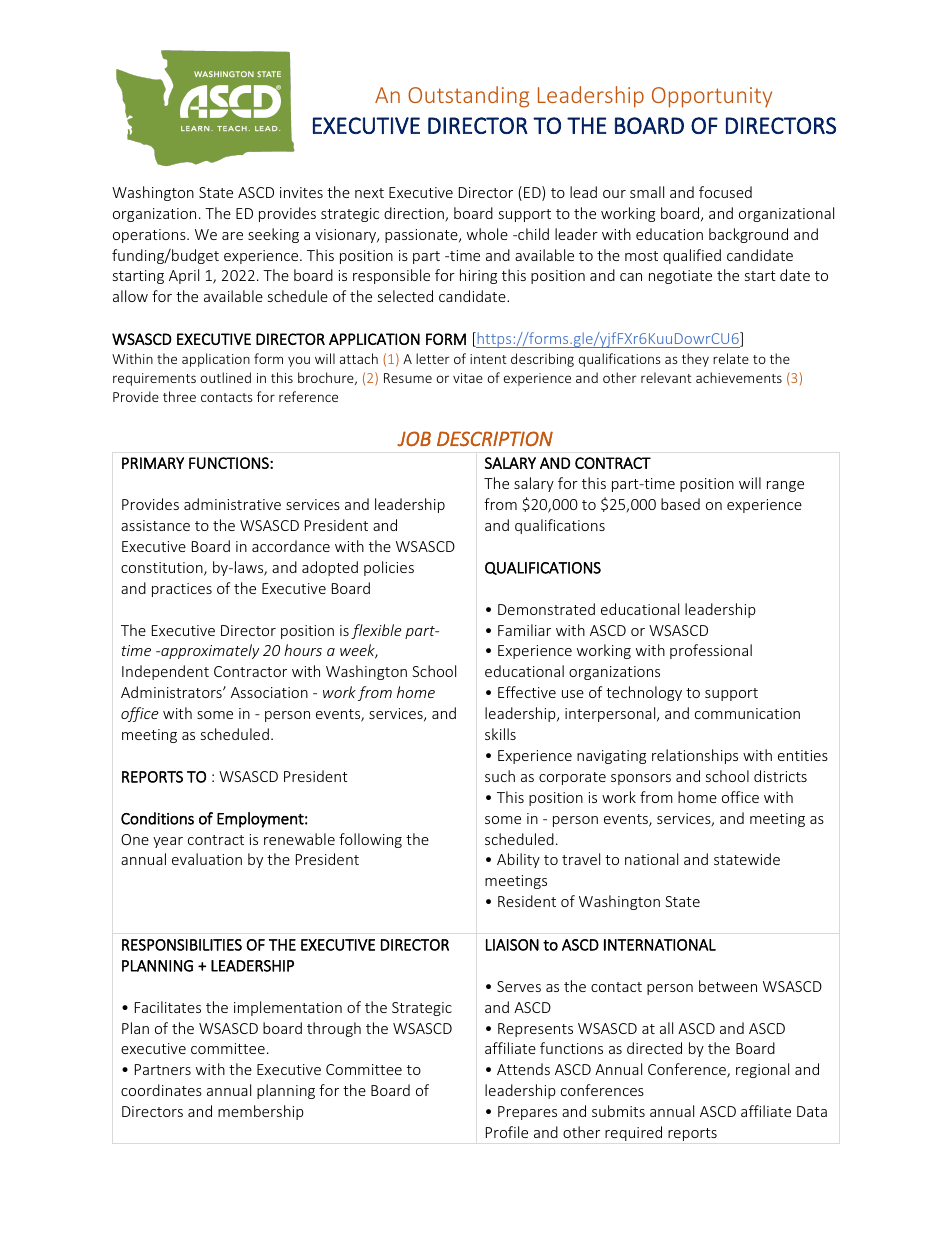 Image resolution: width=952 pixels, height=1233 pixels. Describe the element at coordinates (500, 776) in the image. I see `such` at that location.
